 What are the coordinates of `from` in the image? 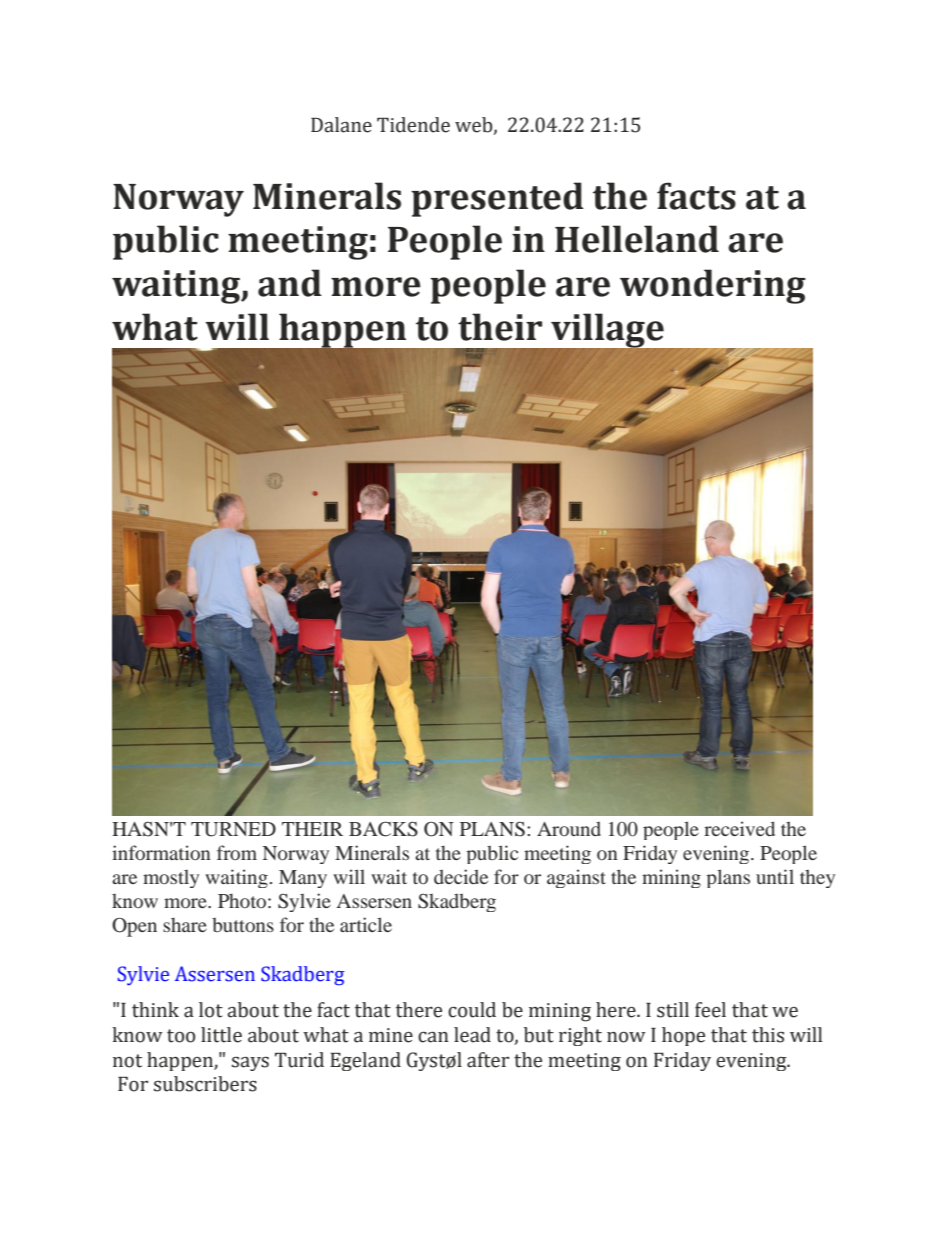 It's located at (237, 852).
